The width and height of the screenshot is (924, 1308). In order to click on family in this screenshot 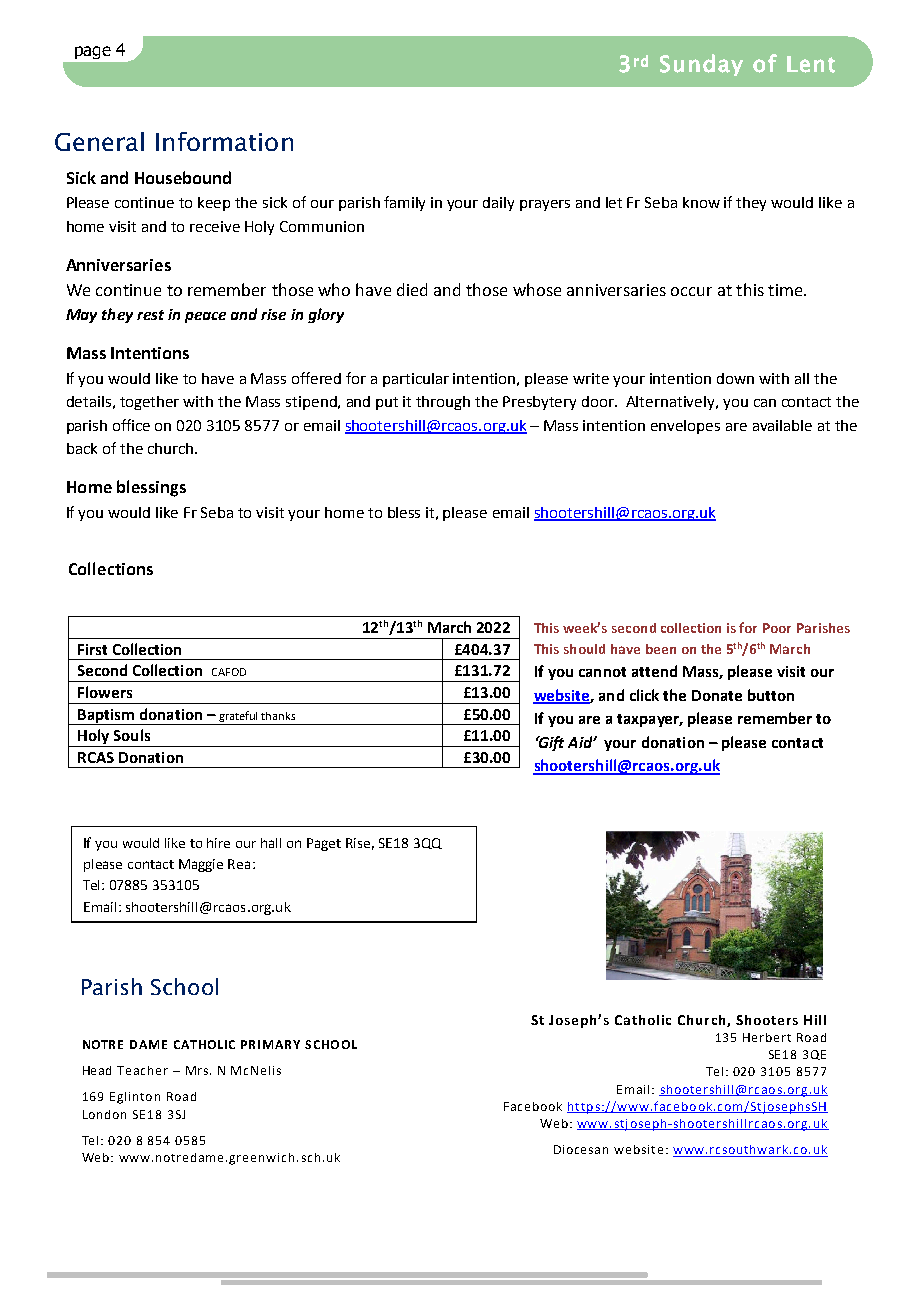, I will do `click(404, 203)`.
